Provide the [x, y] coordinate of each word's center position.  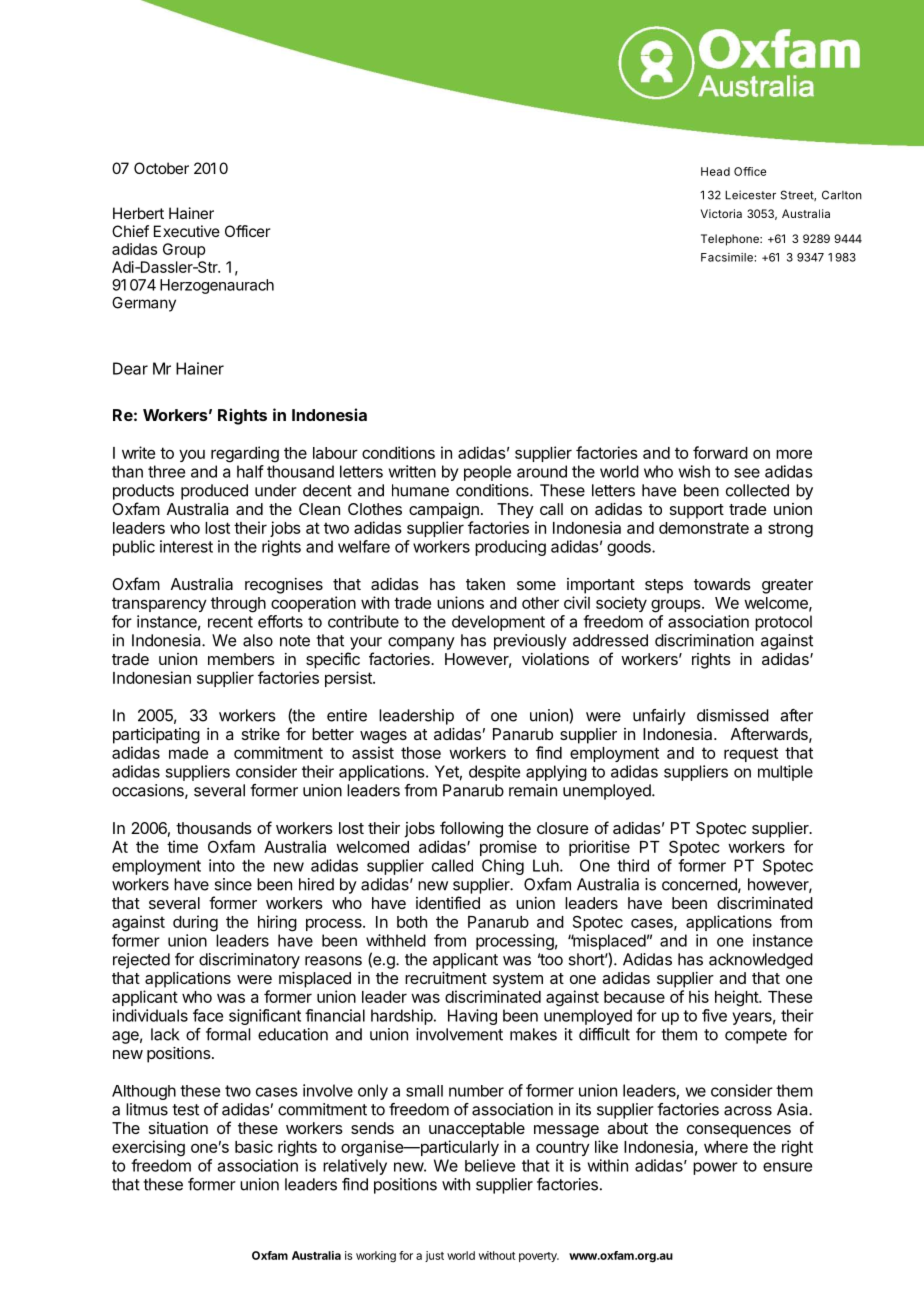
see [747, 473]
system [518, 980]
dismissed [733, 715]
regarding [245, 454]
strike [261, 734]
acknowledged [761, 961]
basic [254, 1146]
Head [715, 171]
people [487, 473]
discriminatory [249, 961]
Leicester [750, 195]
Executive [187, 231]
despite [494, 773]
